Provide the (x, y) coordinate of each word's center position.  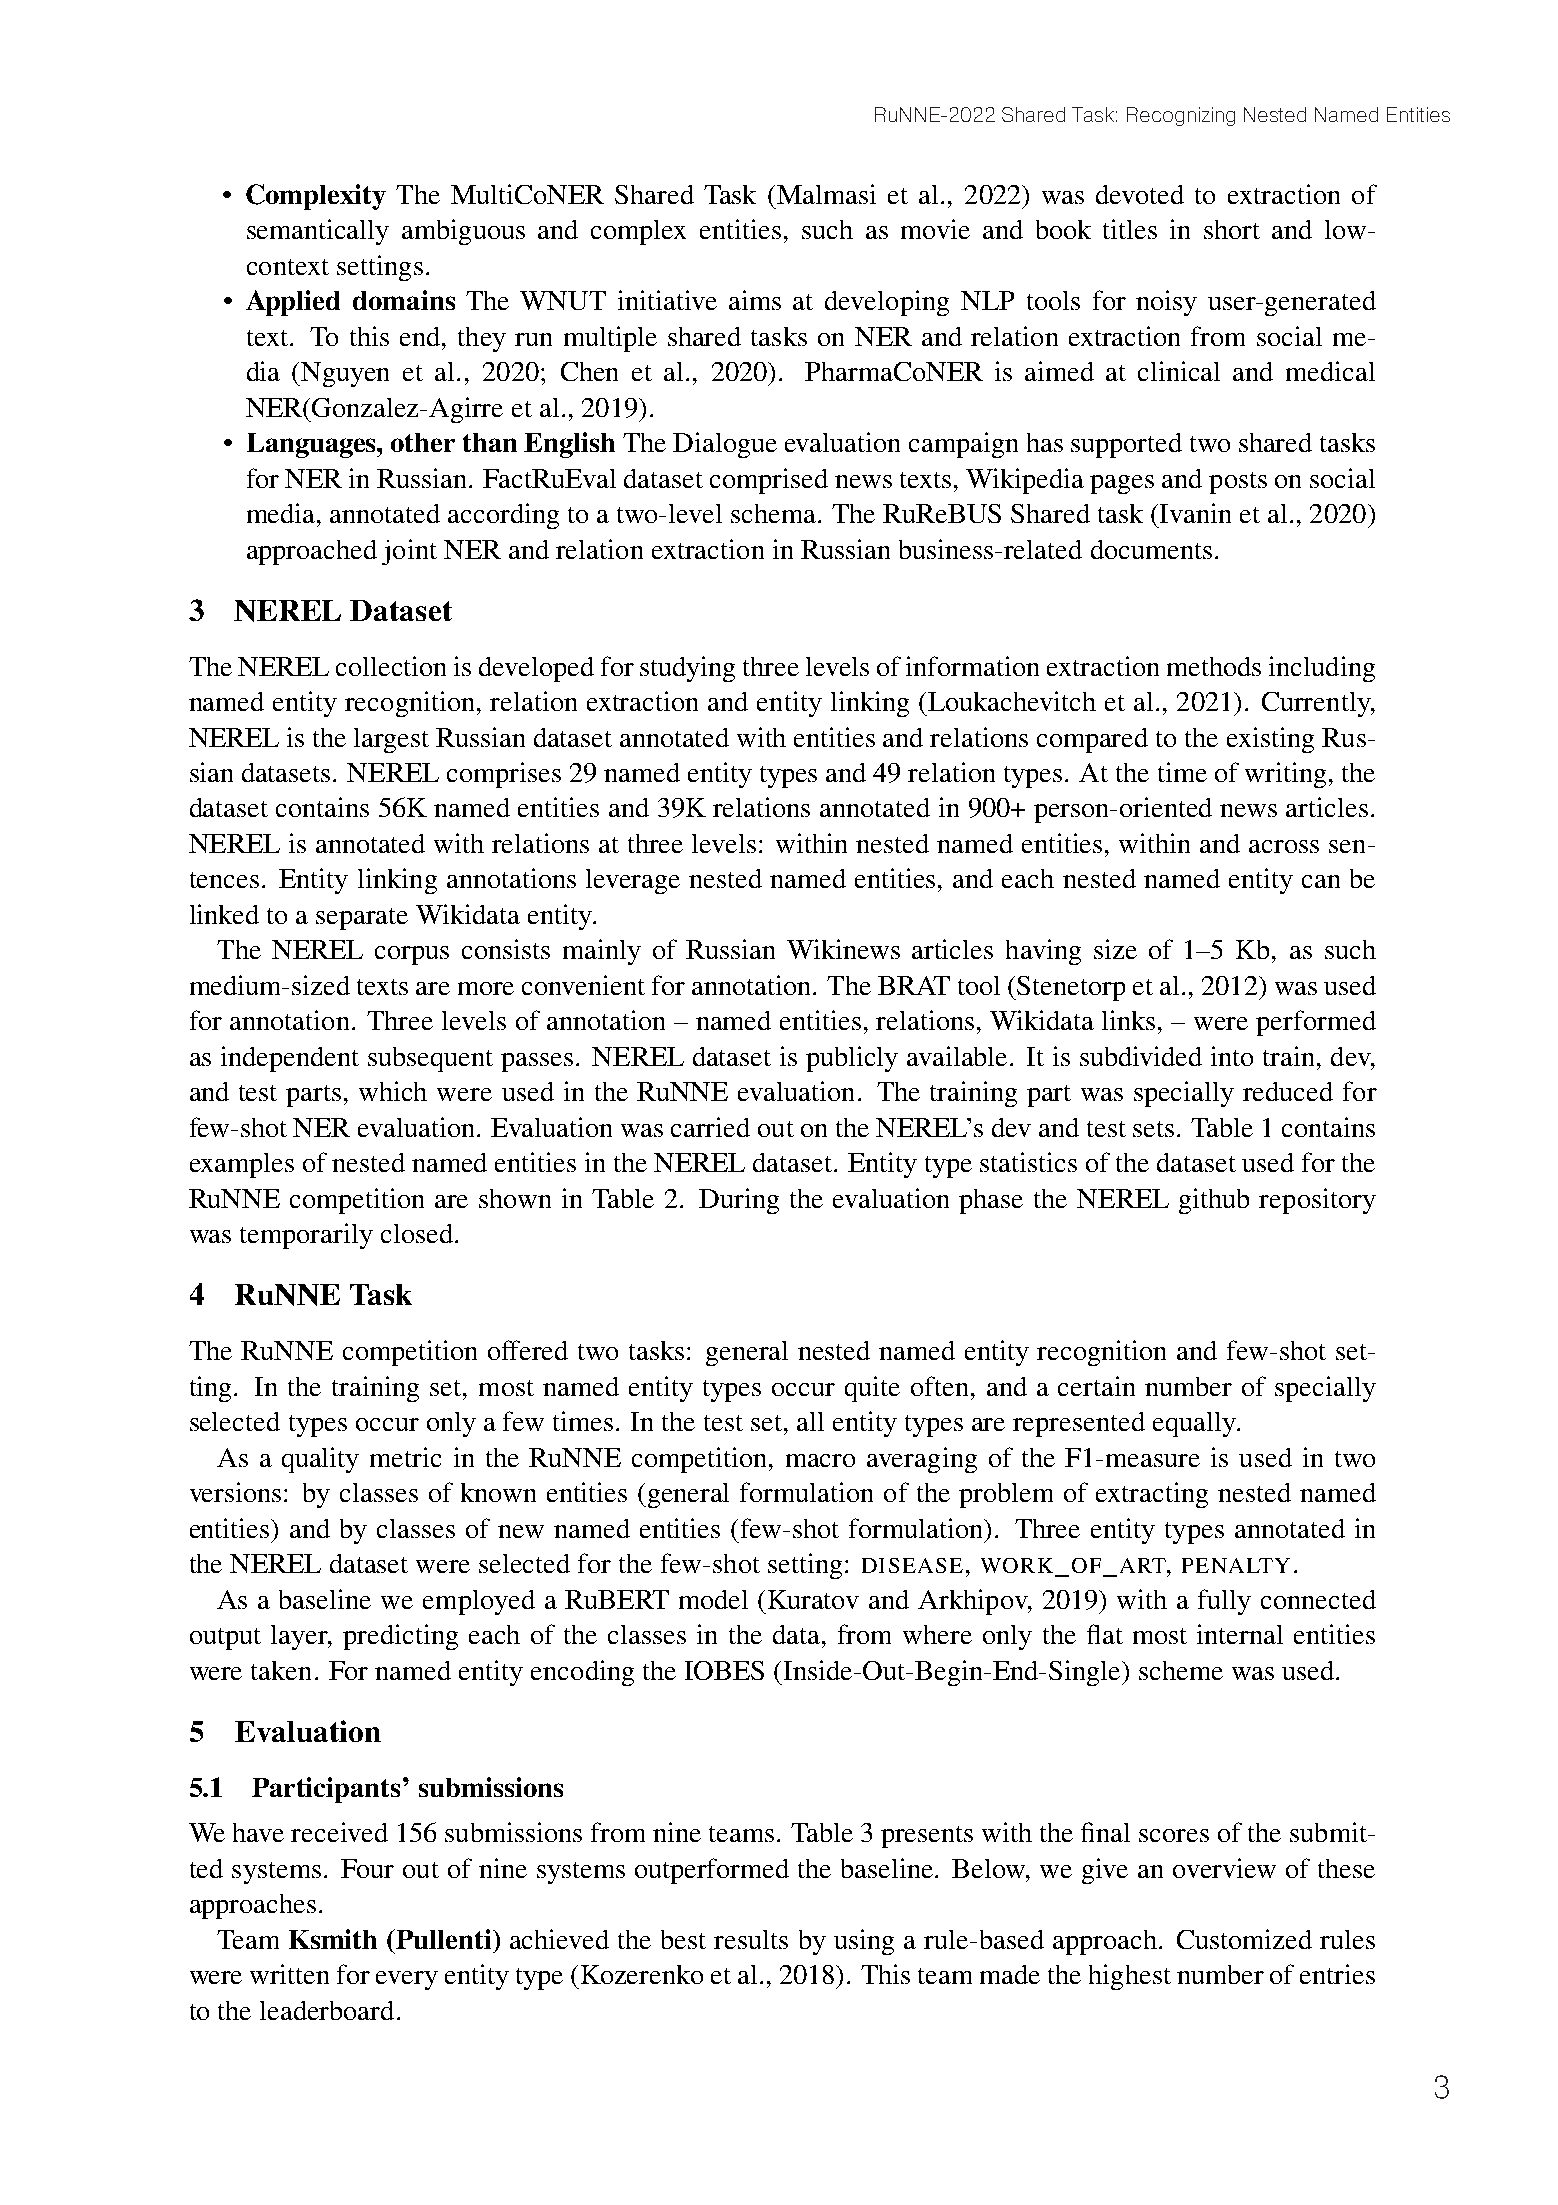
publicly (852, 1059)
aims (755, 300)
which (393, 1091)
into (1232, 1056)
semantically (318, 232)
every (407, 1980)
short (1232, 229)
